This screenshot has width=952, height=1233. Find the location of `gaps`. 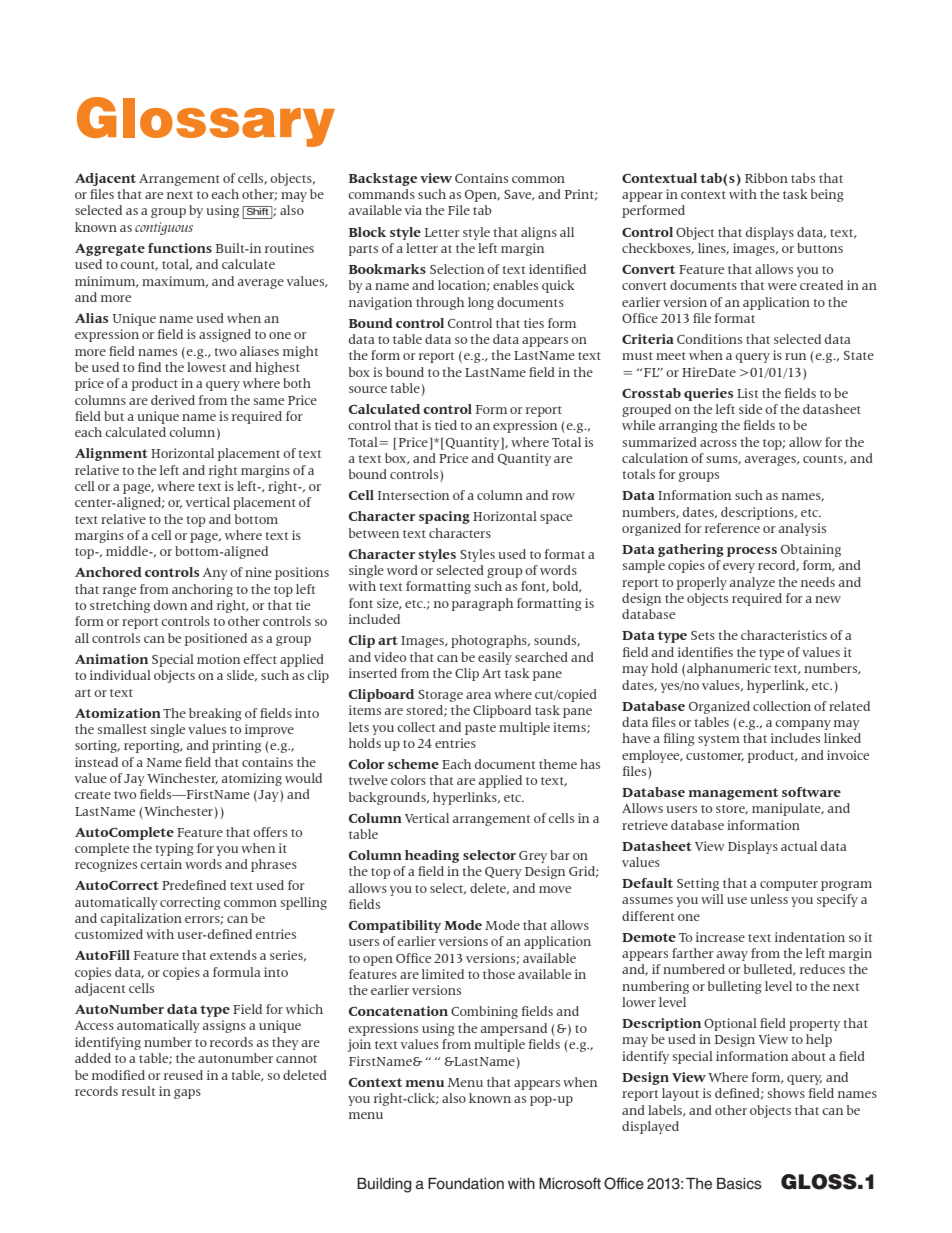

gaps is located at coordinates (187, 1094).
